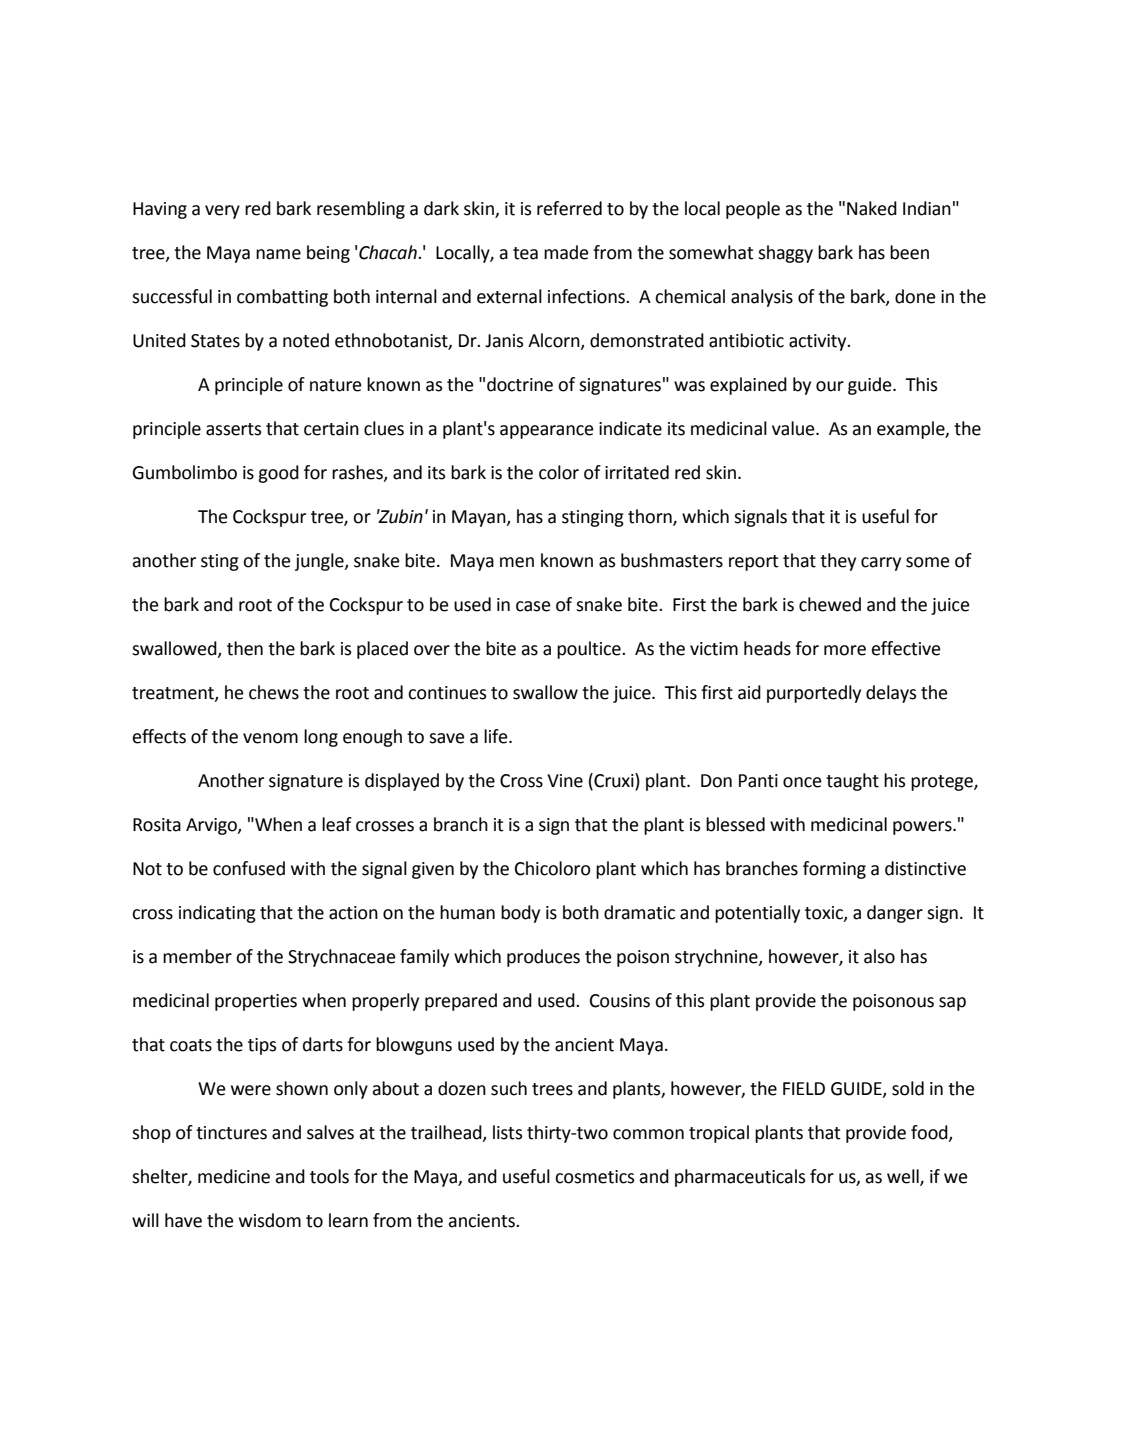 The height and width of the image is (1453, 1123). Describe the element at coordinates (278, 254) in the image. I see `name` at that location.
